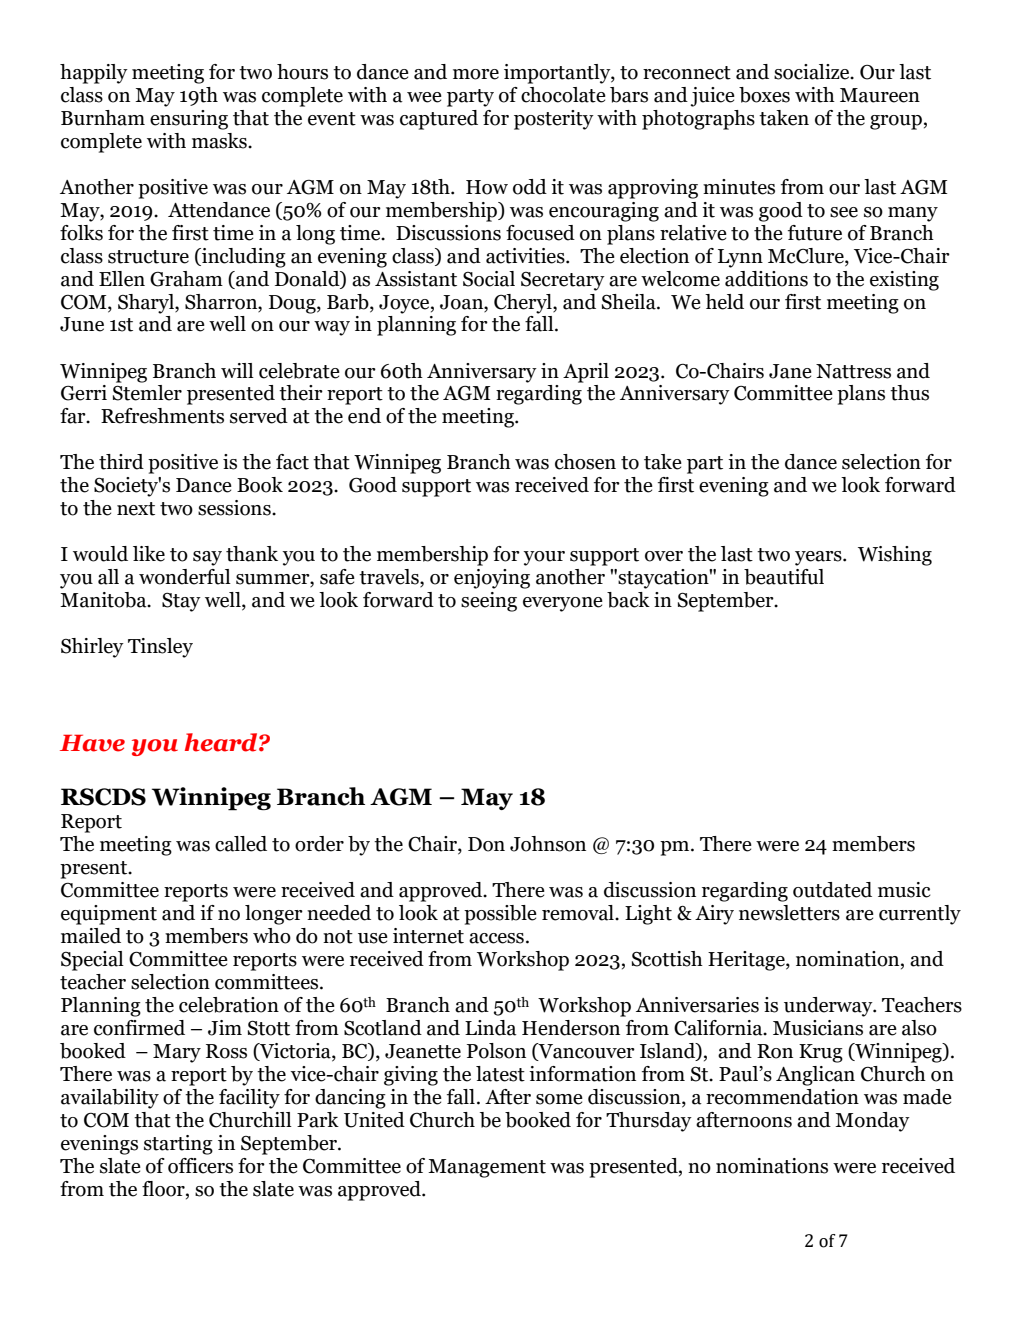  What do you see at coordinates (872, 1122) in the screenshot?
I see `Monday` at bounding box center [872, 1122].
